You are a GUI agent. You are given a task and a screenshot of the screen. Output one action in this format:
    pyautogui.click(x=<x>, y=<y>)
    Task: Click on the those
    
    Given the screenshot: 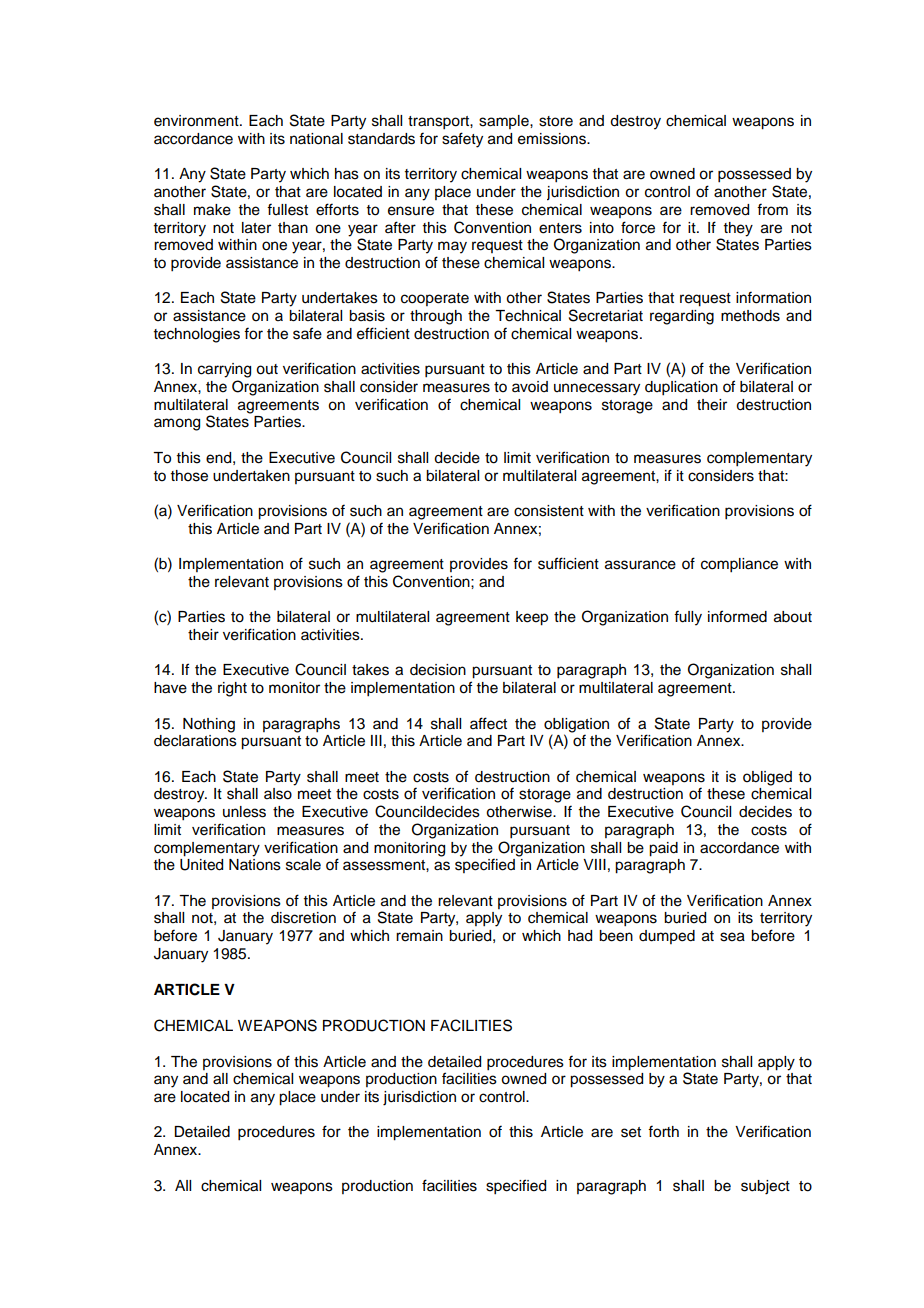 What is the action you would take?
    pyautogui.click(x=189, y=476)
